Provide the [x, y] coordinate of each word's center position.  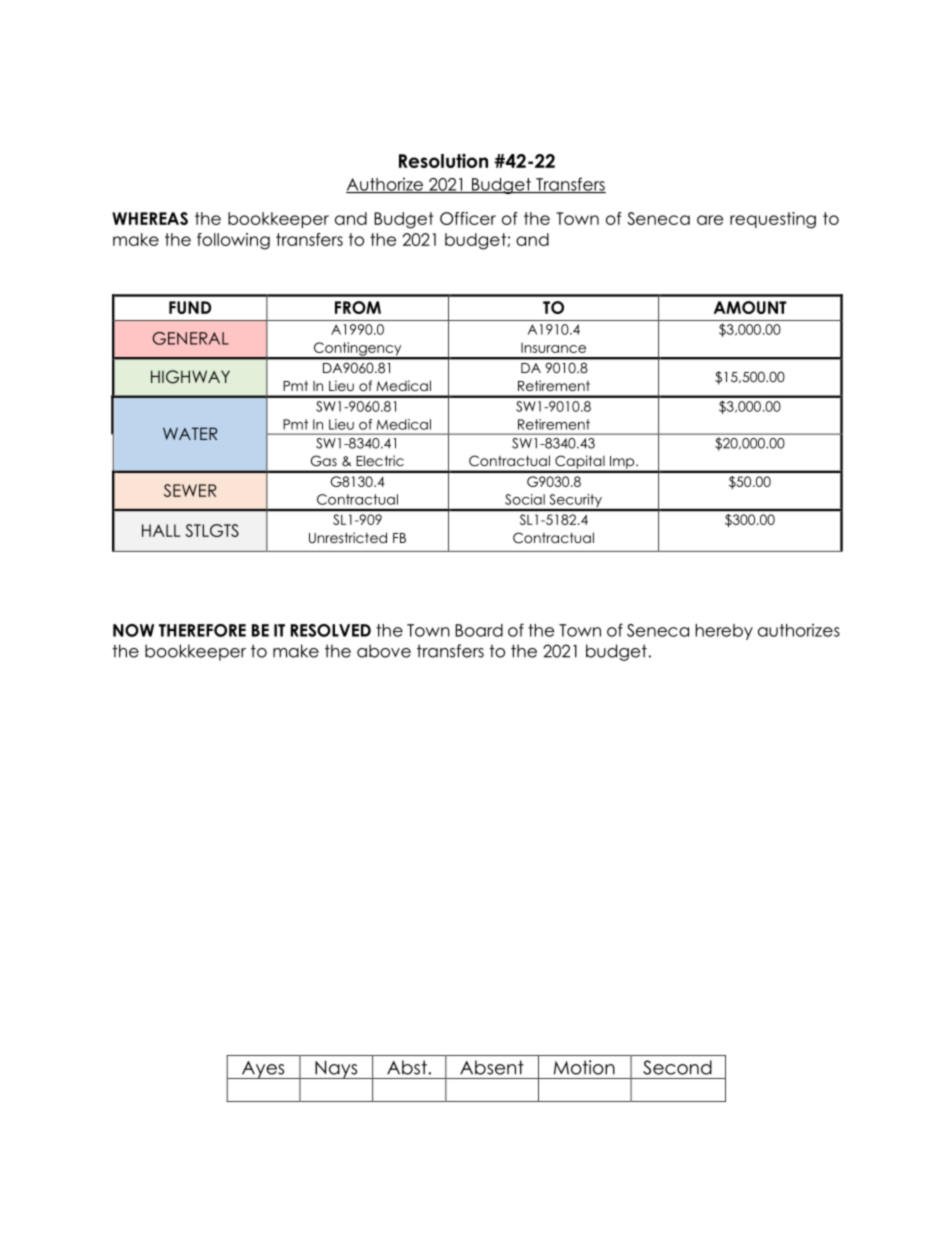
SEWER [190, 490]
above [384, 651]
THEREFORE [202, 630]
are [710, 220]
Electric [380, 460]
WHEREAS [150, 218]
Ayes [263, 1070]
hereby [724, 632]
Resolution [443, 161]
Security [575, 502]
